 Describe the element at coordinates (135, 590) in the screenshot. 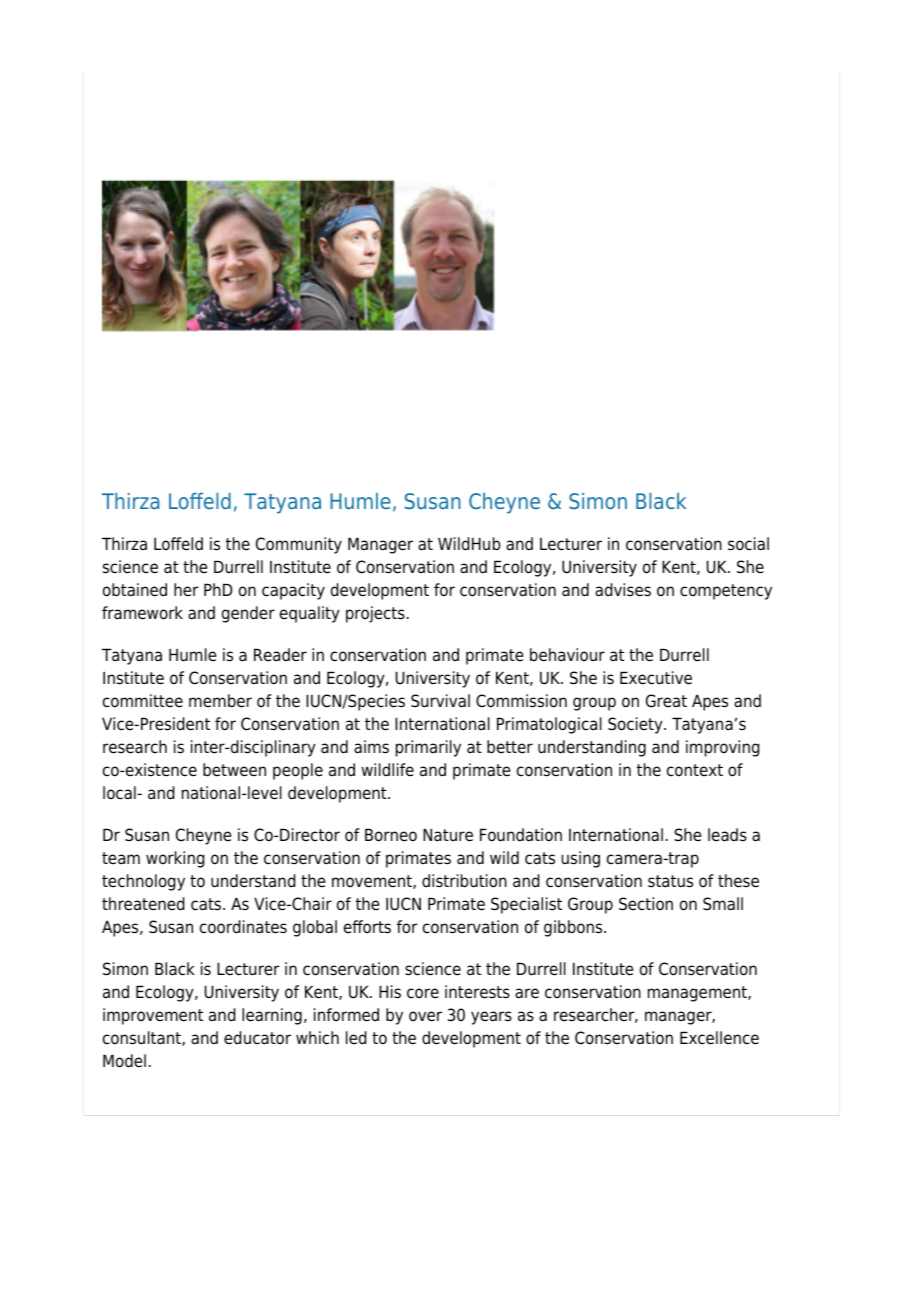

I see `obtained` at that location.
